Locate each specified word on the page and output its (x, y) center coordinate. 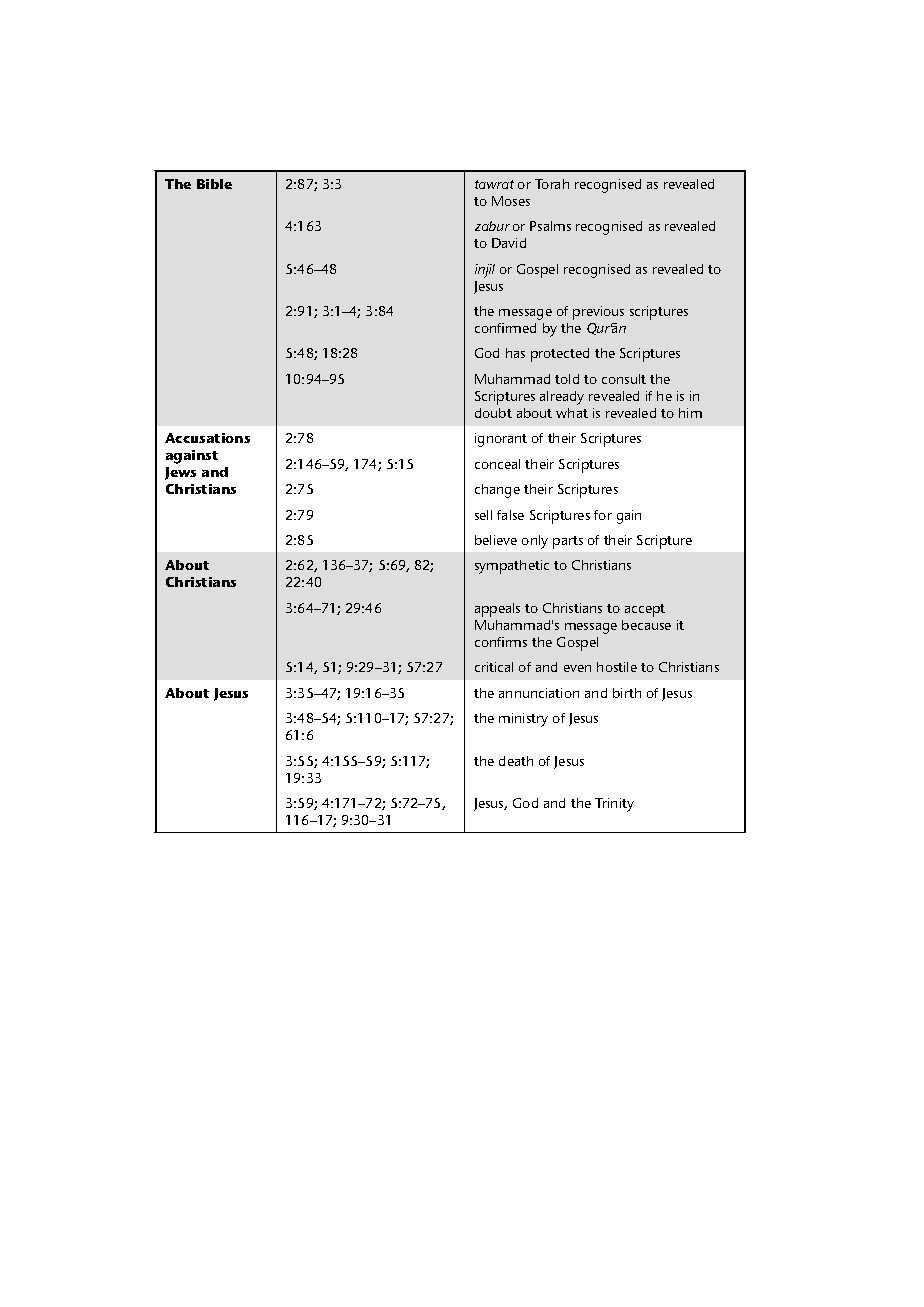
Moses (511, 201)
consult (624, 379)
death (516, 761)
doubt (493, 413)
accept (645, 610)
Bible (214, 184)
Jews (180, 473)
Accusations (207, 438)
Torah (552, 184)
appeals (497, 610)
